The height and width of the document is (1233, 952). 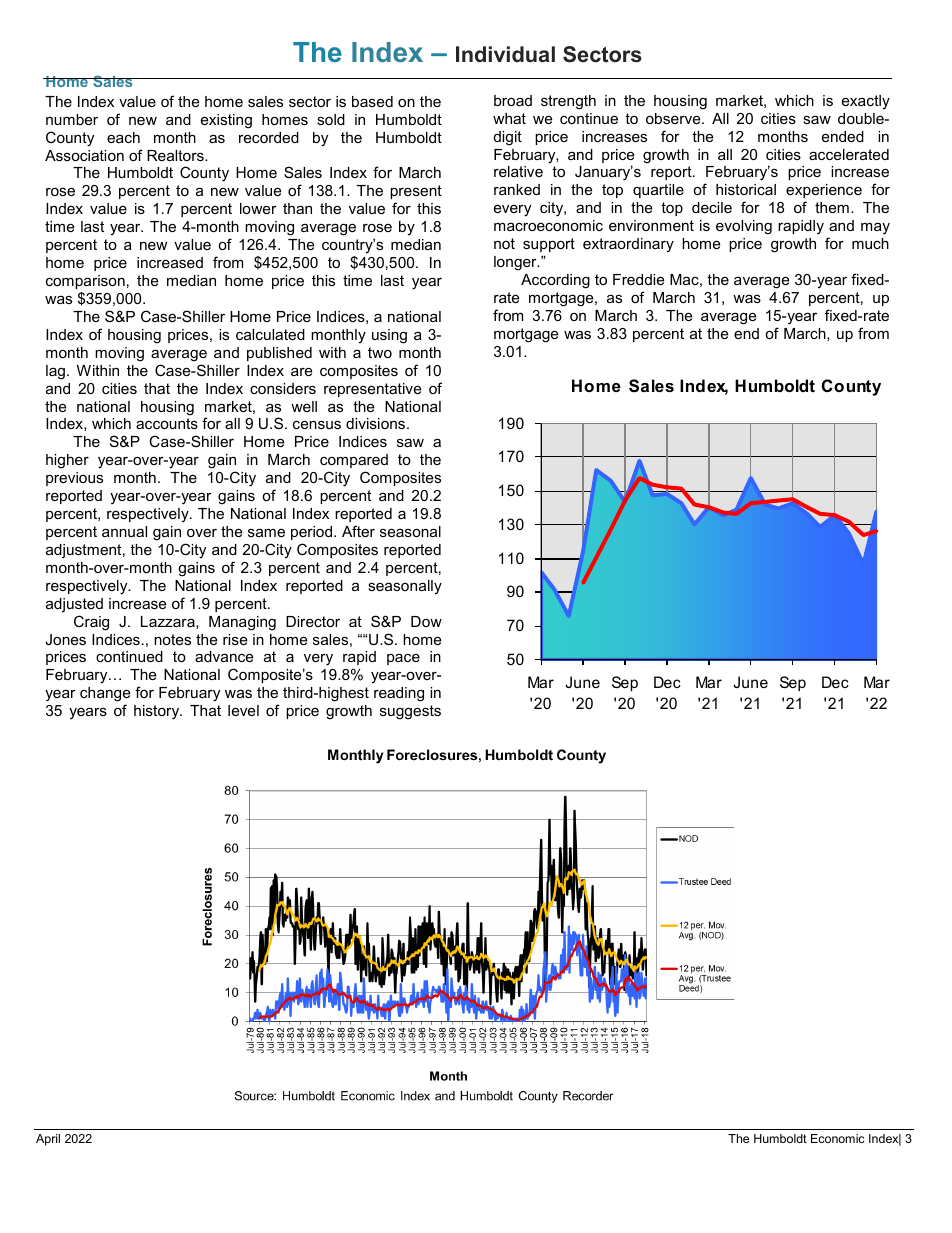 What do you see at coordinates (866, 102) in the document?
I see `exactly` at bounding box center [866, 102].
